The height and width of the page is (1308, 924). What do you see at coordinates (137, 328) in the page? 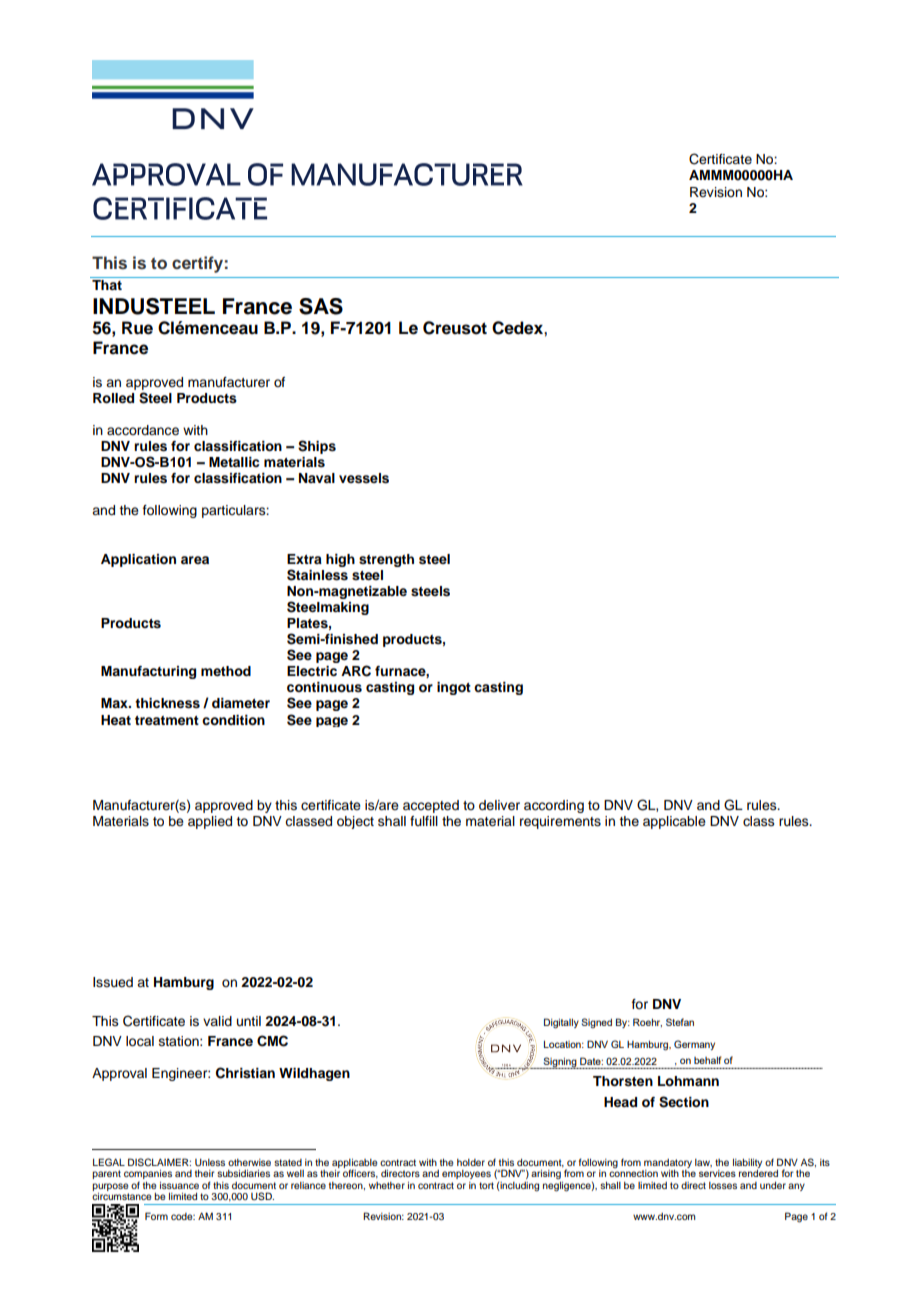
I see `Rue` at bounding box center [137, 328].
